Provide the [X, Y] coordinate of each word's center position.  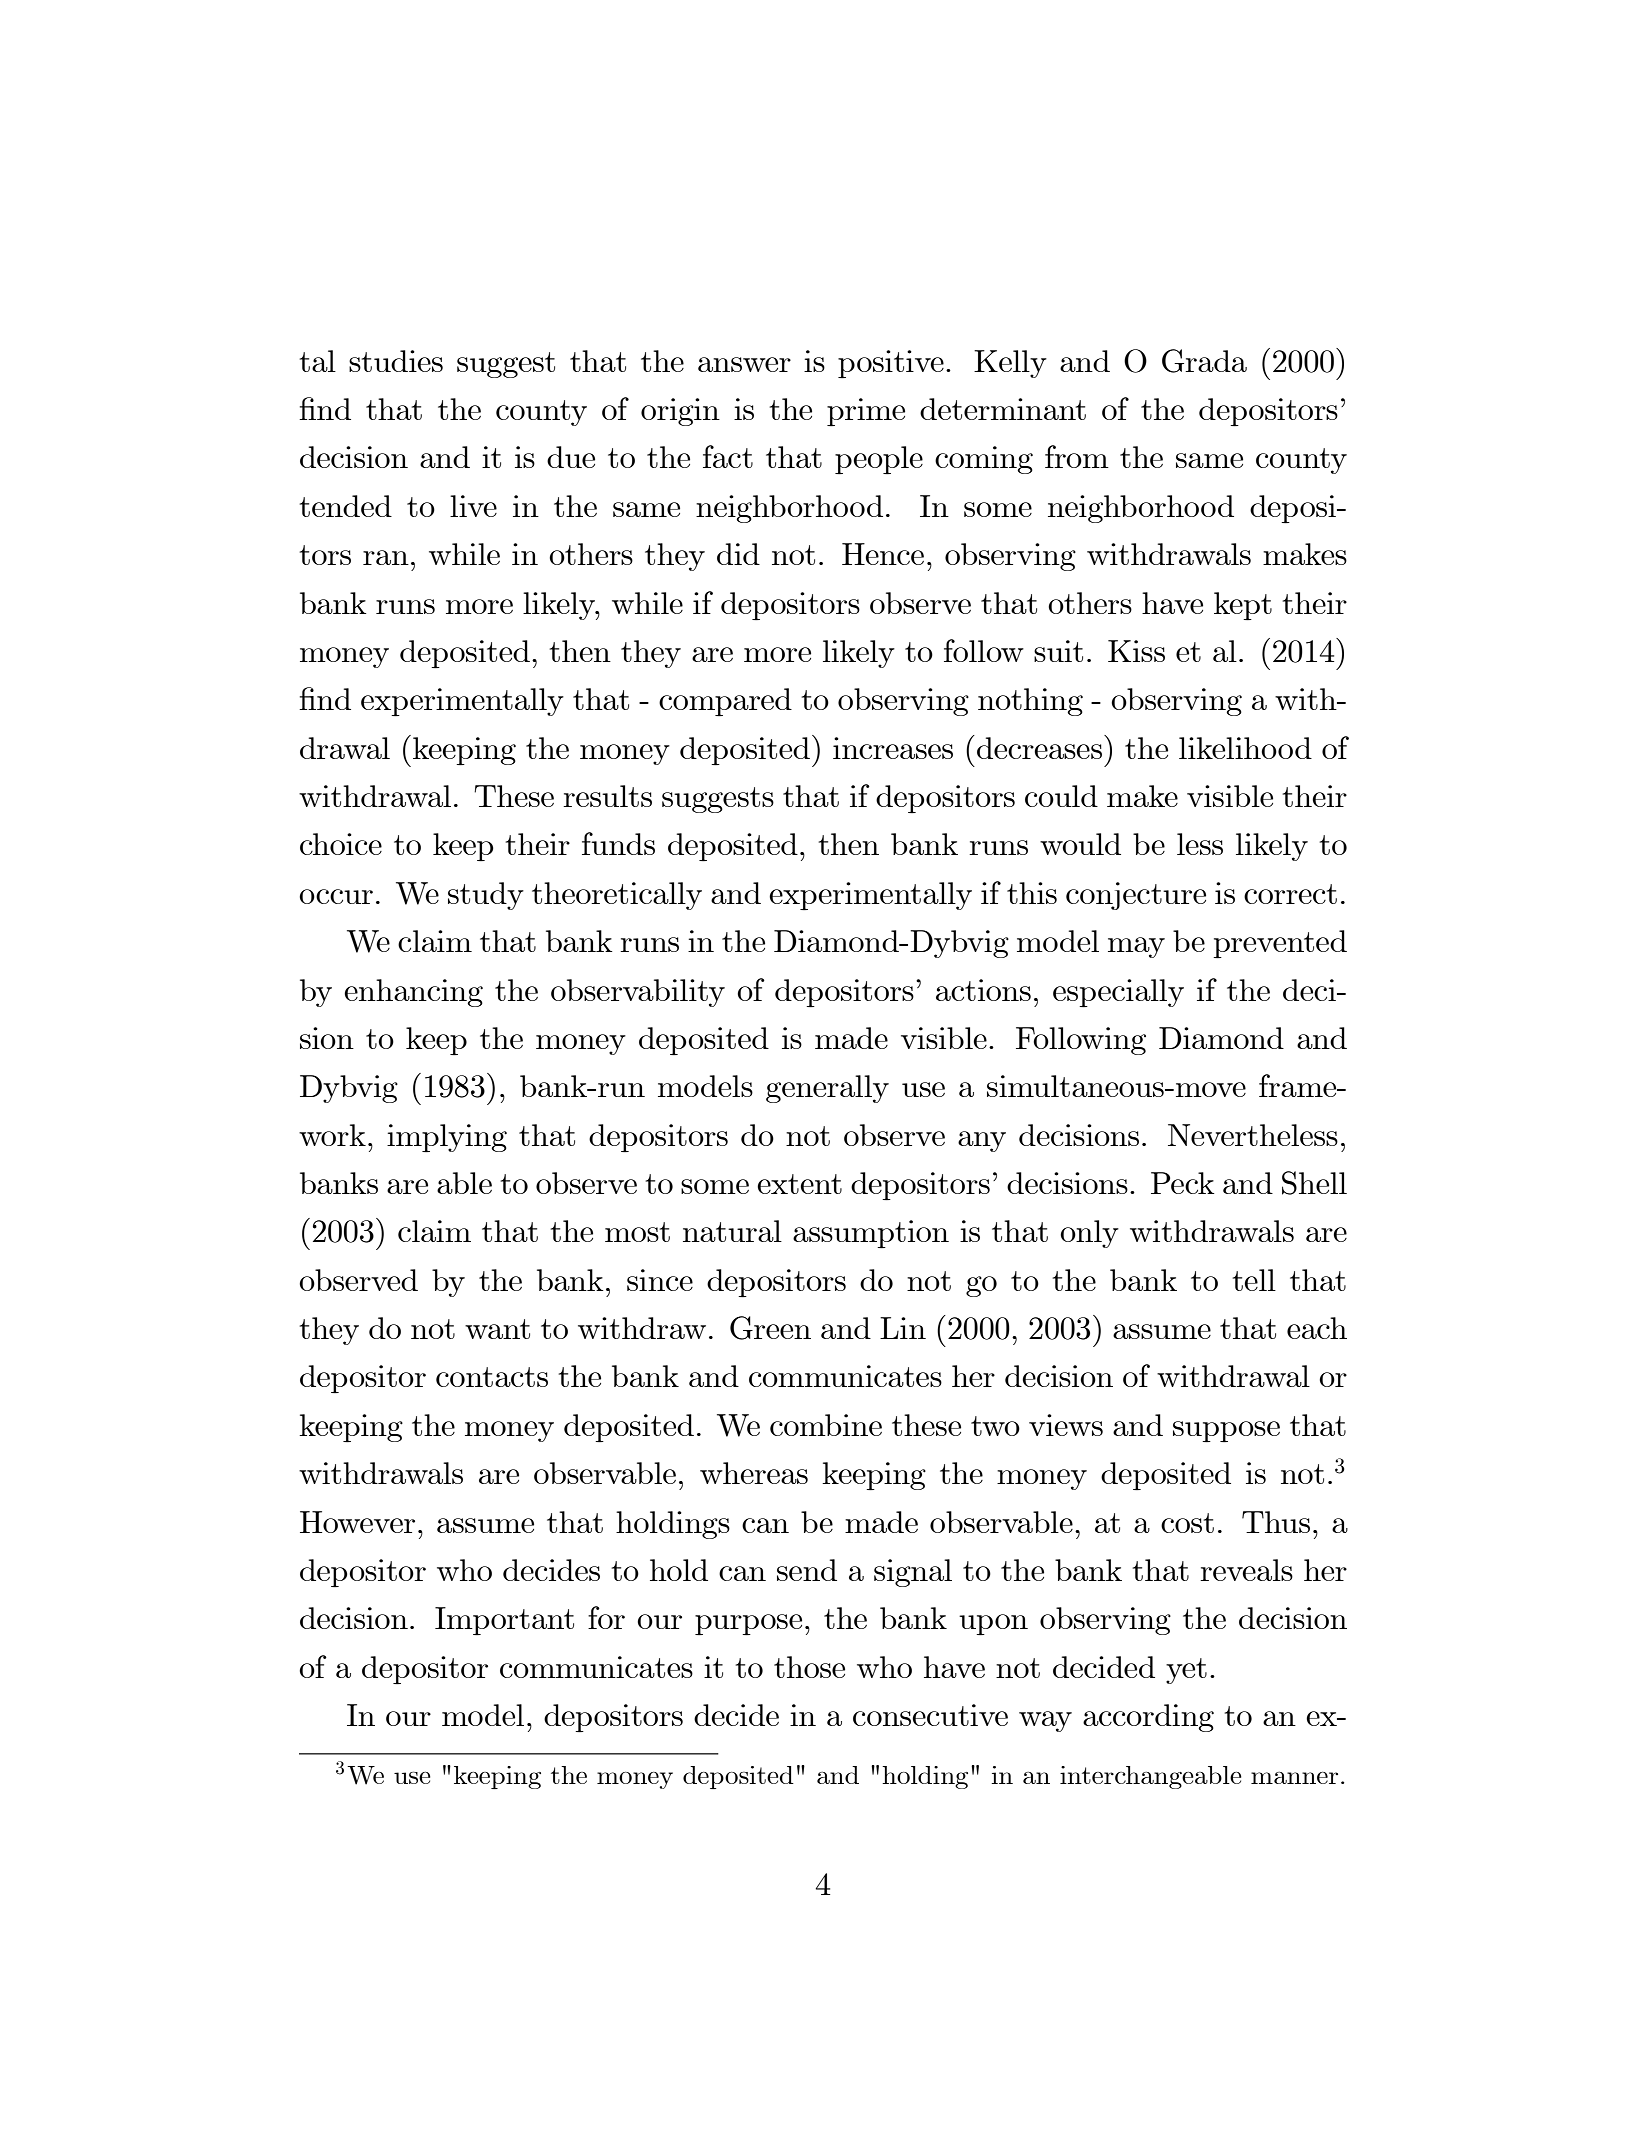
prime [866, 412]
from [1077, 456]
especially [1118, 993]
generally [827, 1089]
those [809, 1667]
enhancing [413, 993]
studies [396, 361]
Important [504, 1621]
